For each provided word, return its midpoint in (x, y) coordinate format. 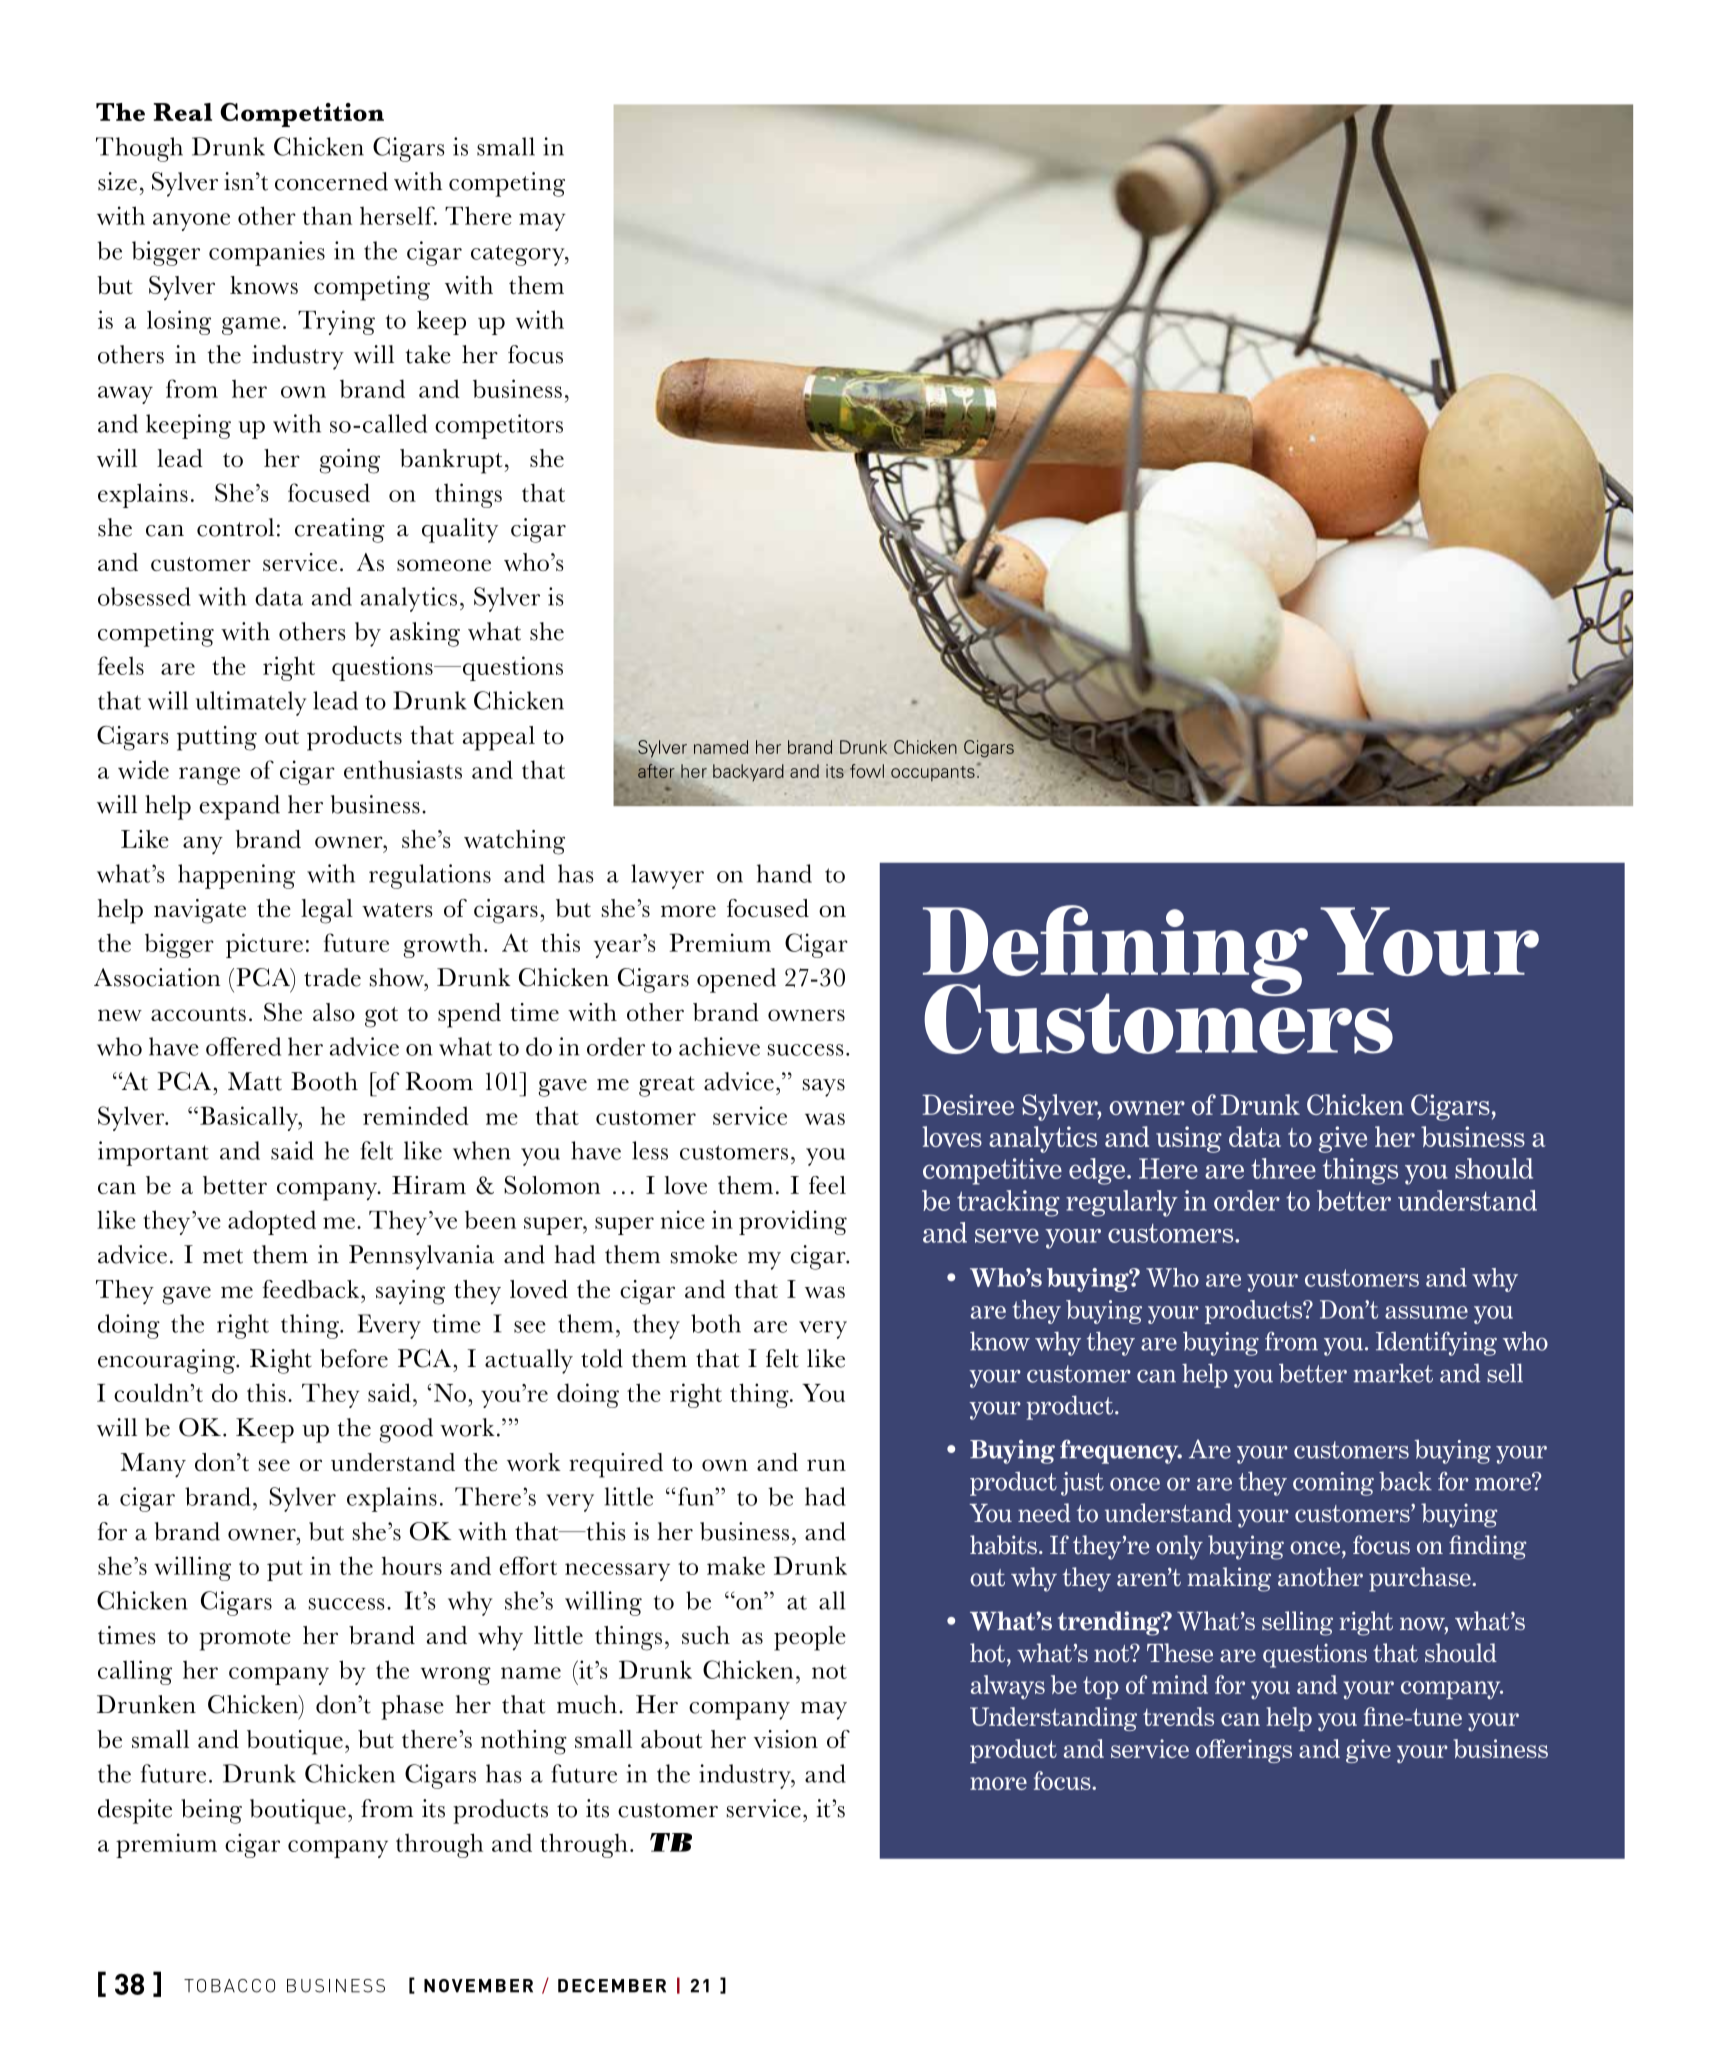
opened (736, 980)
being (211, 1811)
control (235, 527)
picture (264, 945)
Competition (302, 115)
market (1393, 1373)
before (354, 1358)
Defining (1115, 952)
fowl (867, 771)
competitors (499, 426)
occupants (933, 773)
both (716, 1323)
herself (398, 215)
